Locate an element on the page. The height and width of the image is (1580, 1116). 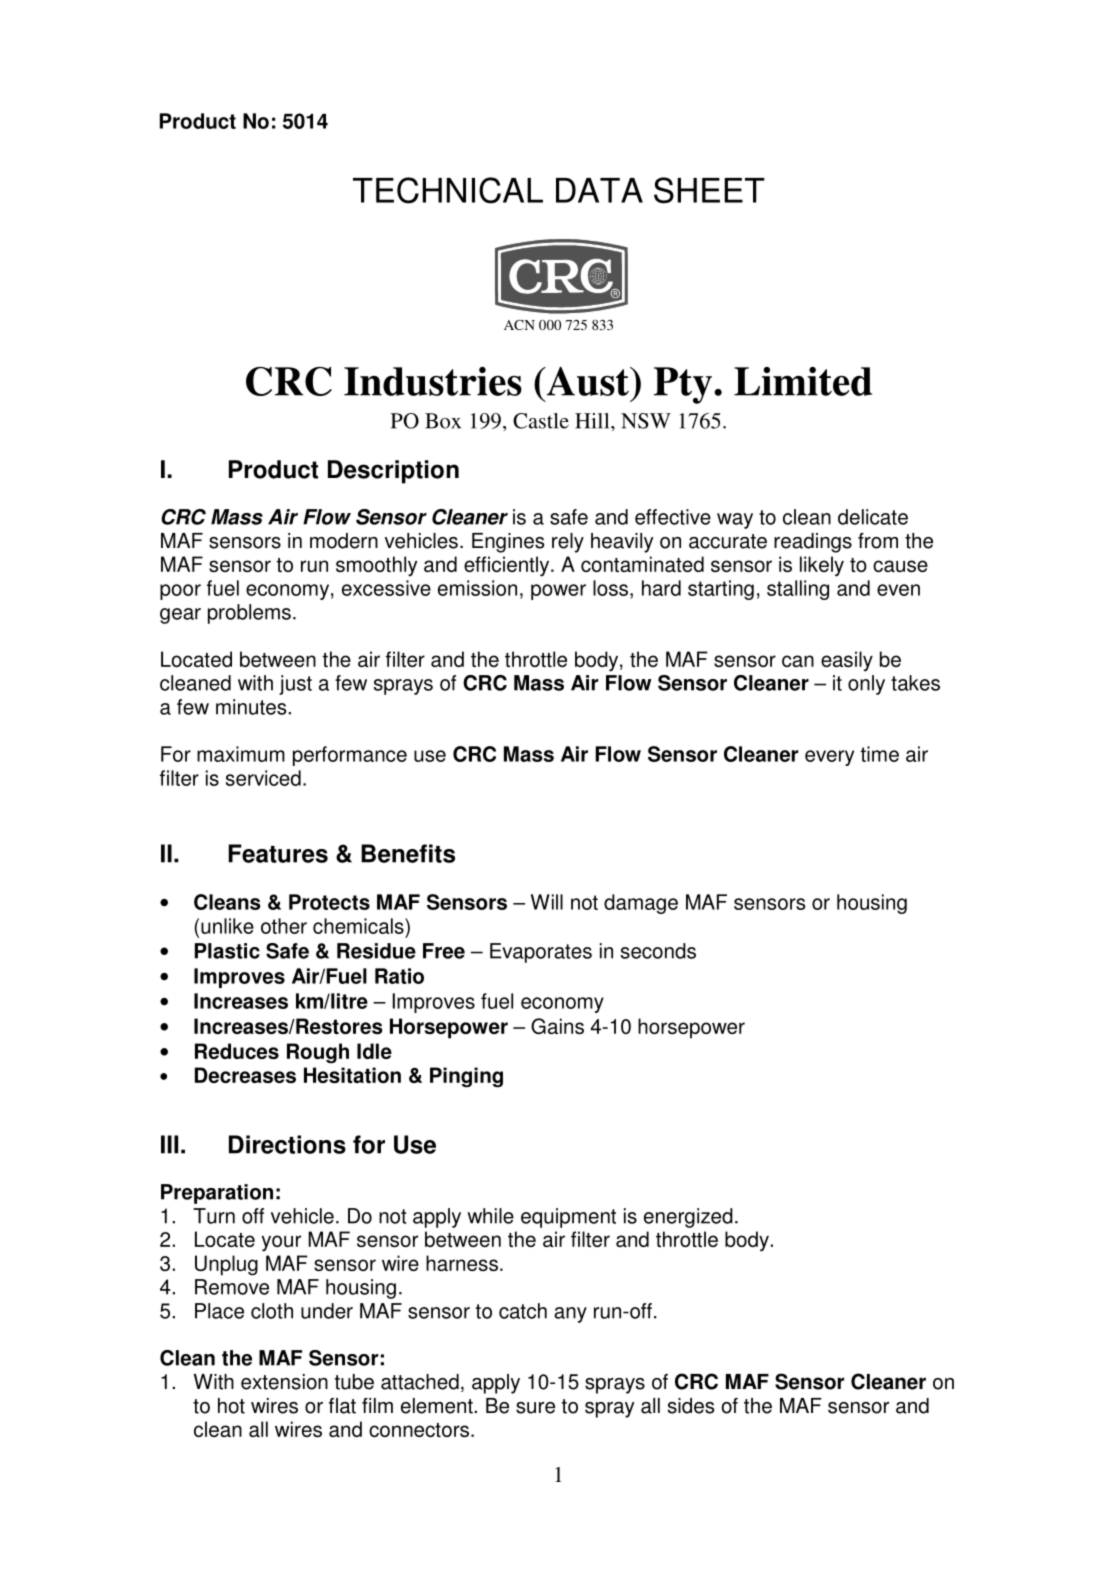
extension is located at coordinates (284, 1382).
